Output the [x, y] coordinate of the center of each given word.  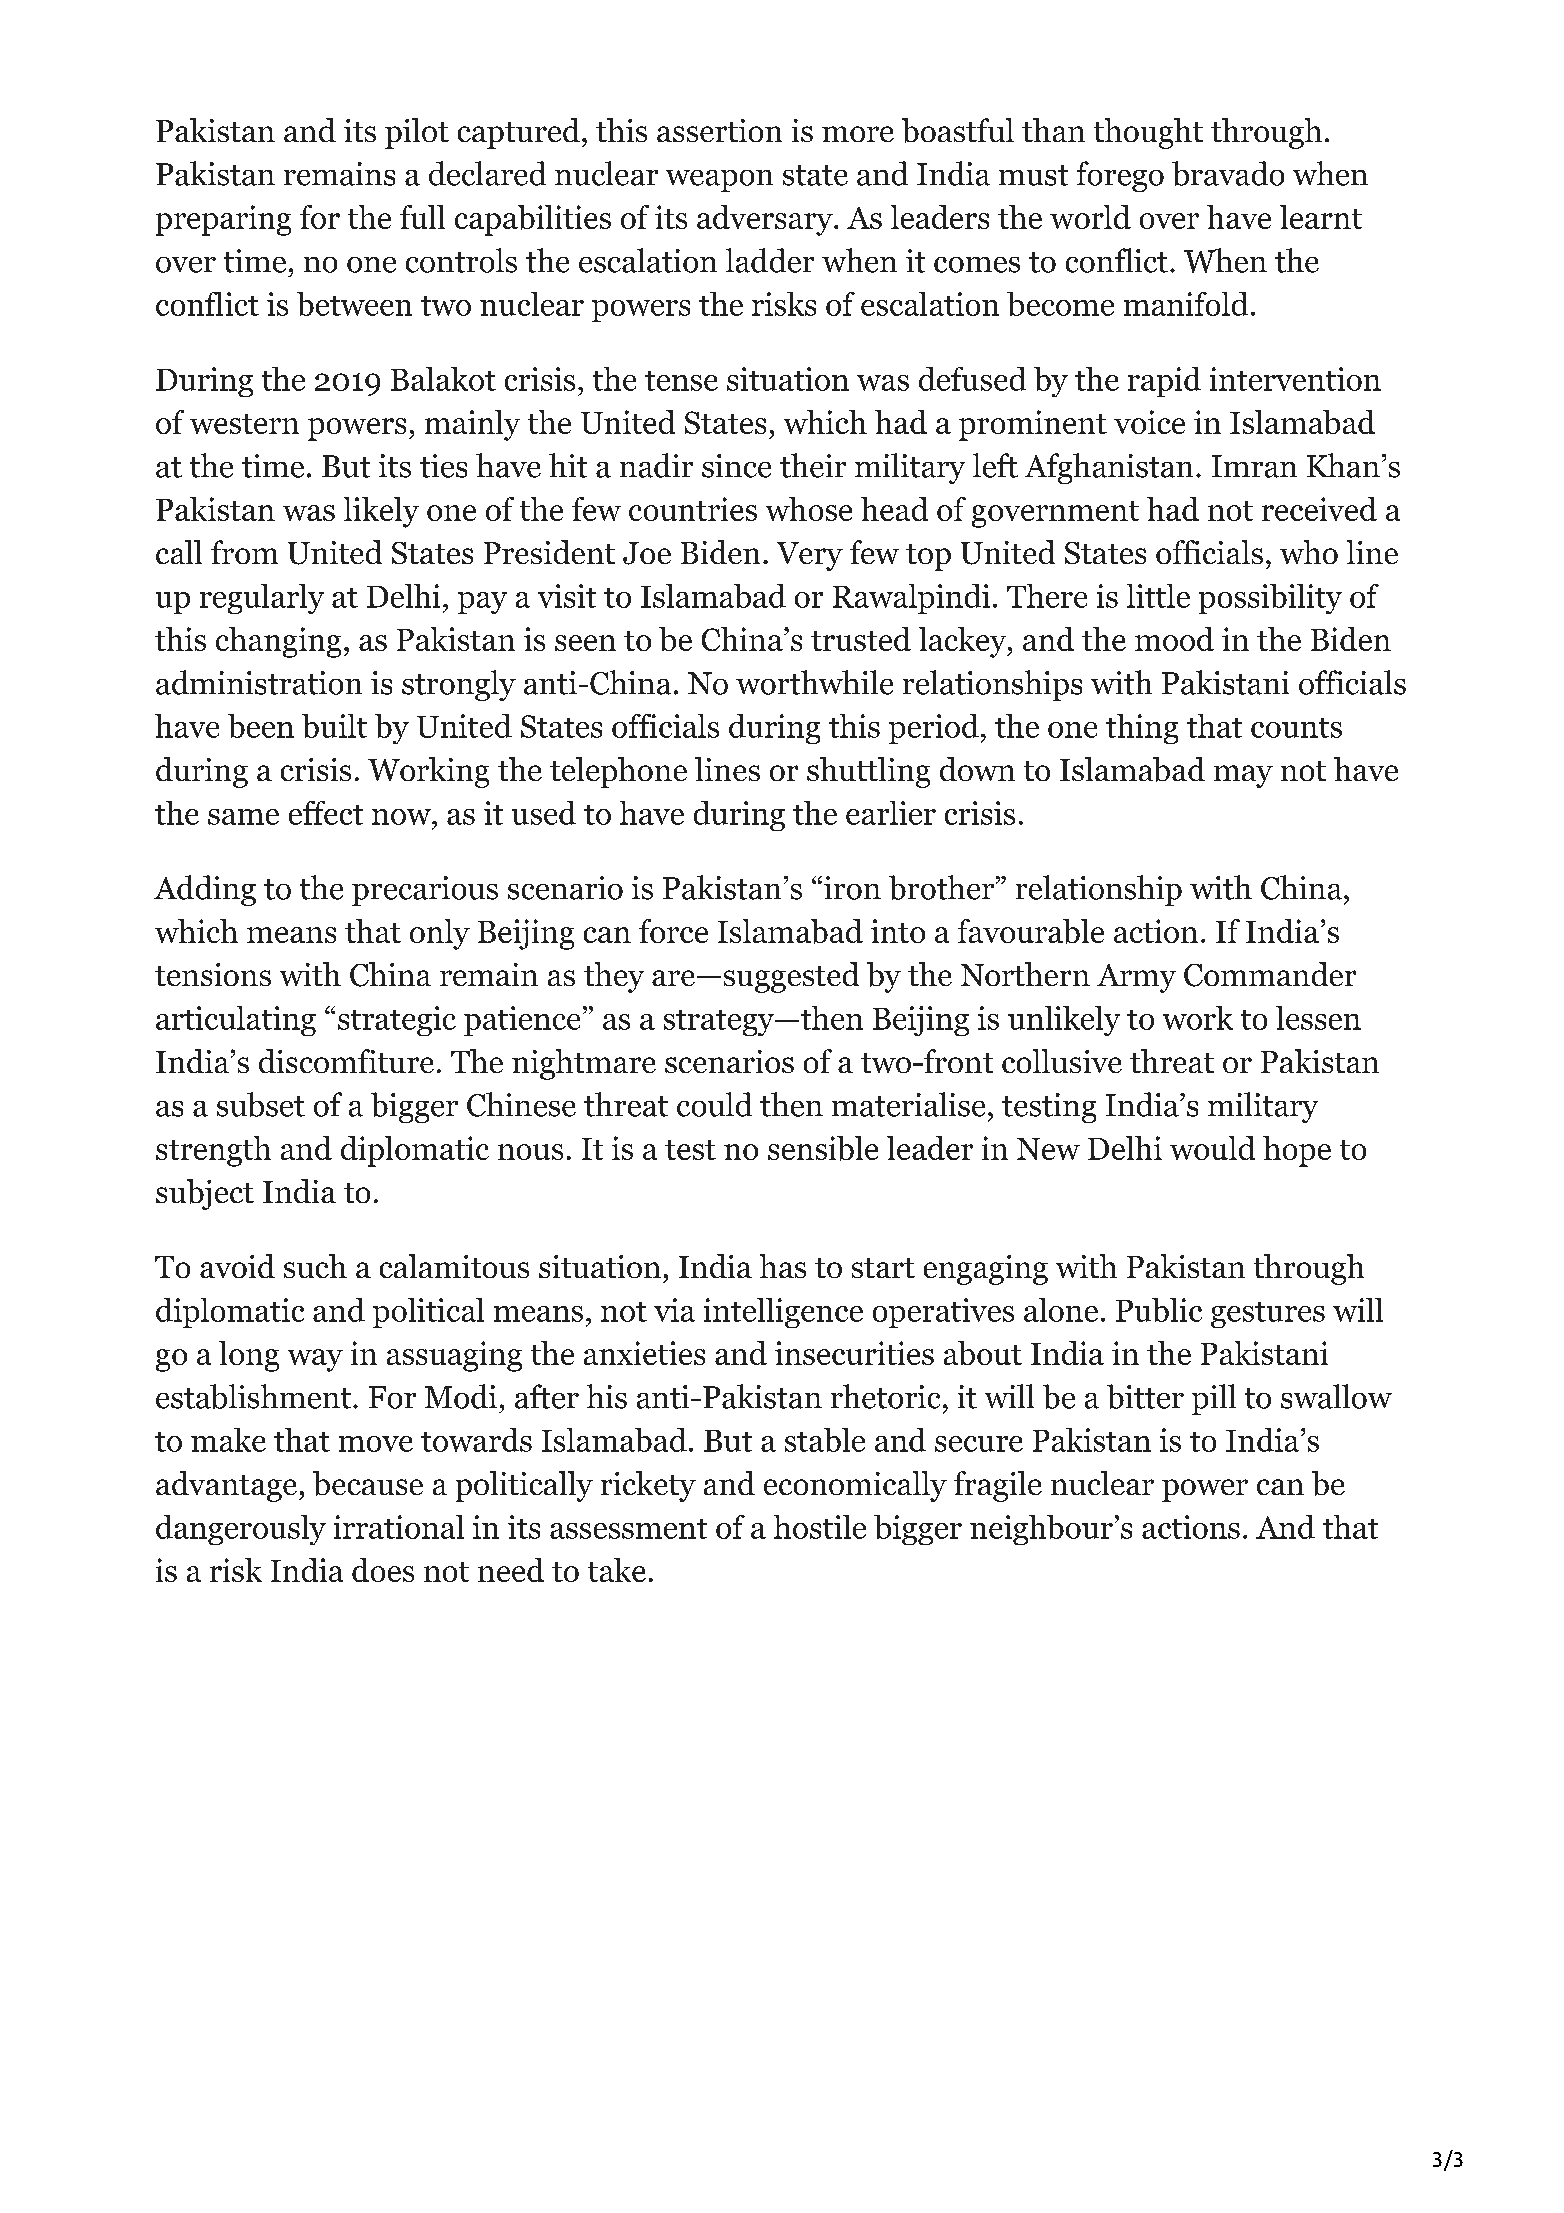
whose [809, 509]
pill [1214, 1399]
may [1243, 776]
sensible [823, 1148]
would [1212, 1148]
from [244, 552]
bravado [1228, 173]
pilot [417, 133]
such [315, 1266]
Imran [1254, 466]
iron [851, 888]
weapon [719, 181]
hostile [820, 1527]
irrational [399, 1527]
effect [326, 813]
